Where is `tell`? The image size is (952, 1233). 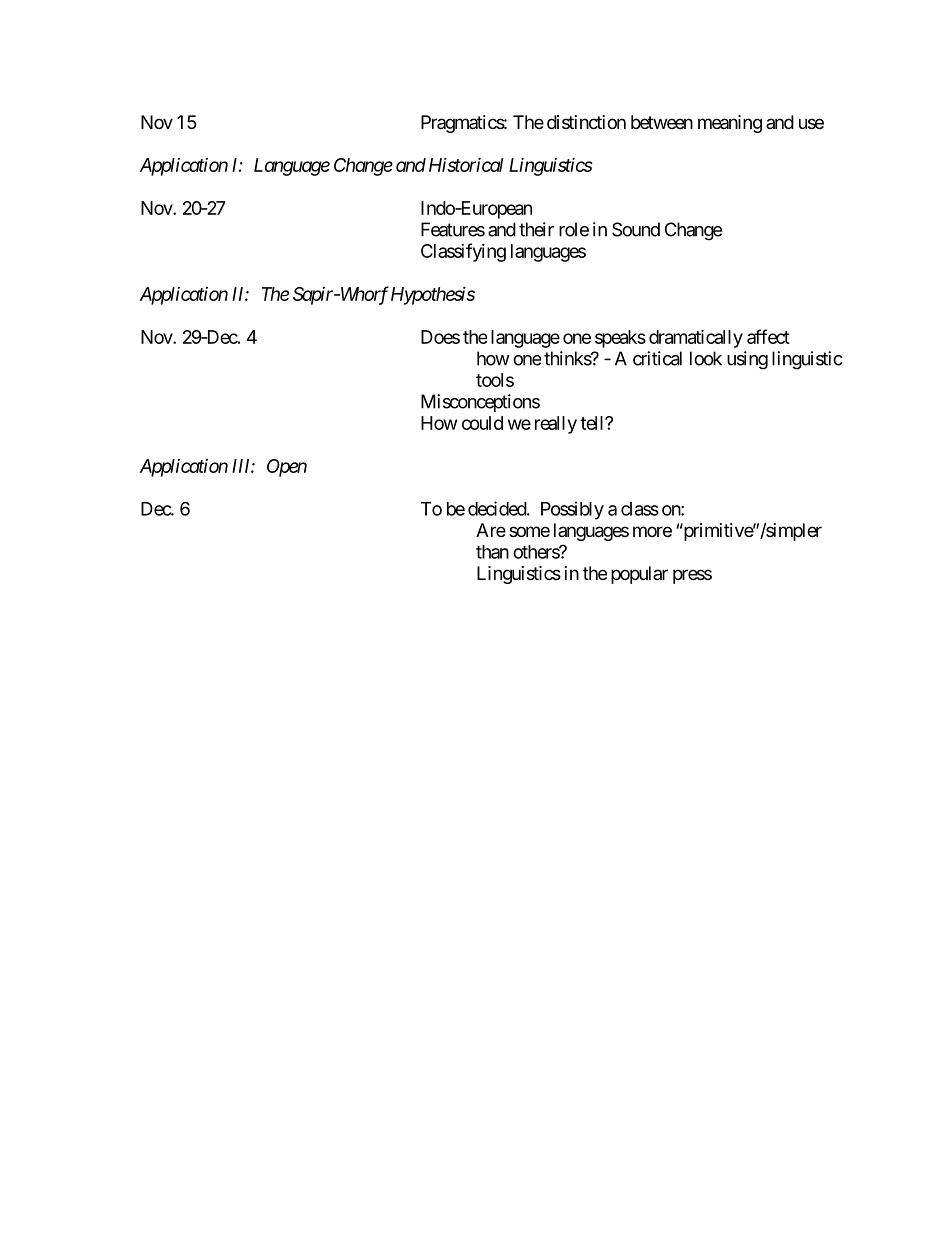
tell is located at coordinates (593, 423).
